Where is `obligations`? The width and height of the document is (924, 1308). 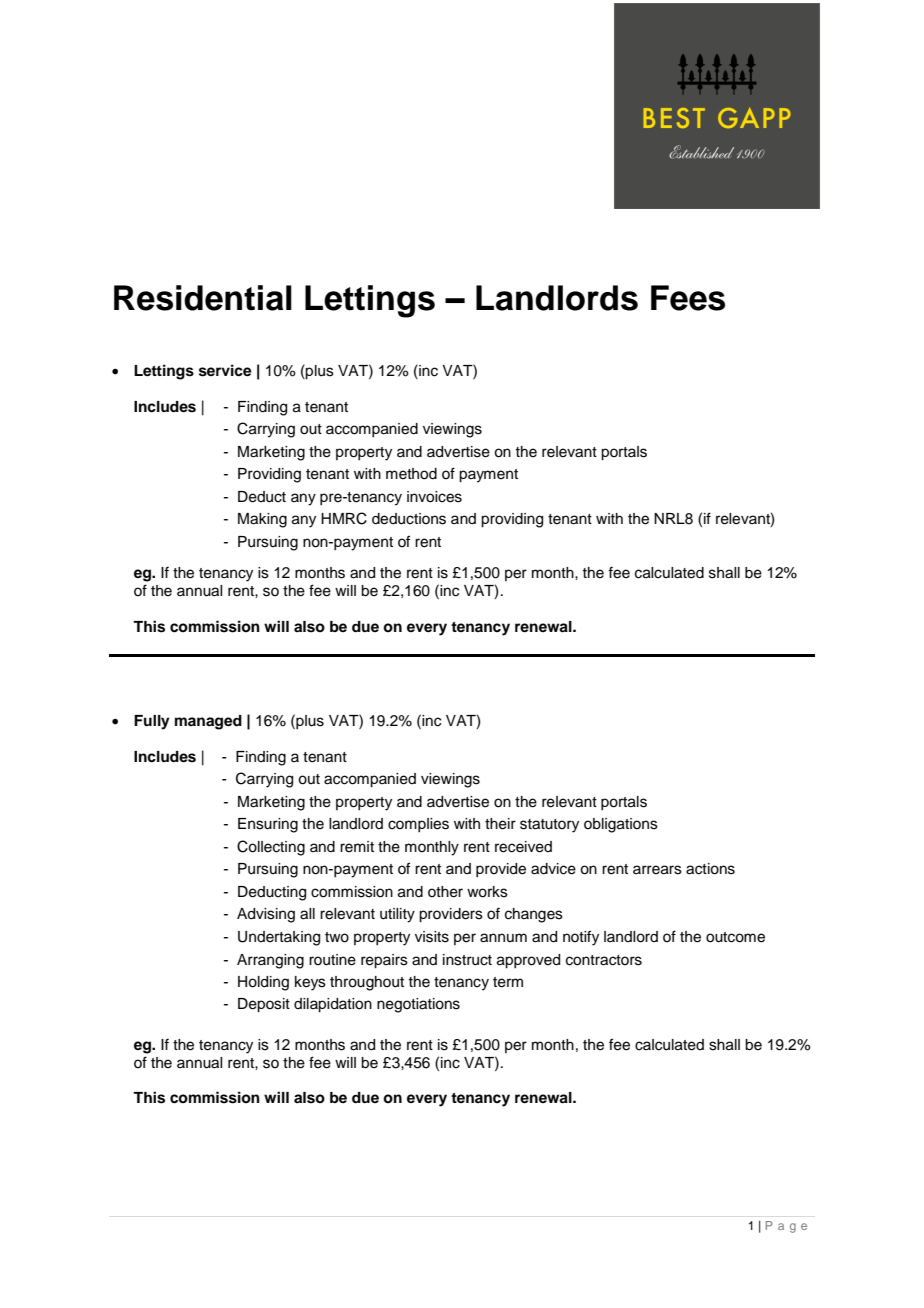
obligations is located at coordinates (621, 825).
